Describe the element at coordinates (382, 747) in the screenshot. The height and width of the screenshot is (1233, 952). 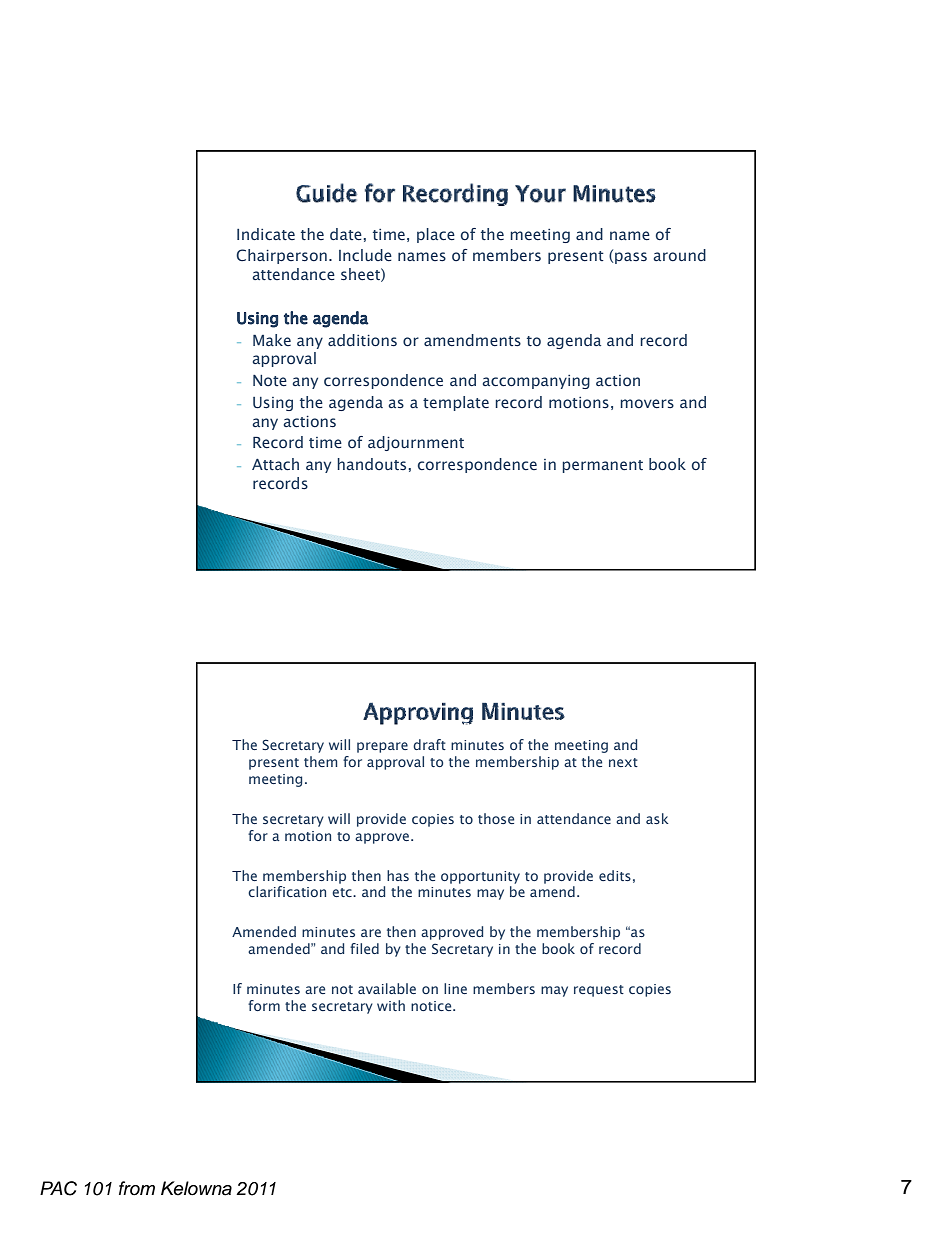
I see `prepare` at that location.
